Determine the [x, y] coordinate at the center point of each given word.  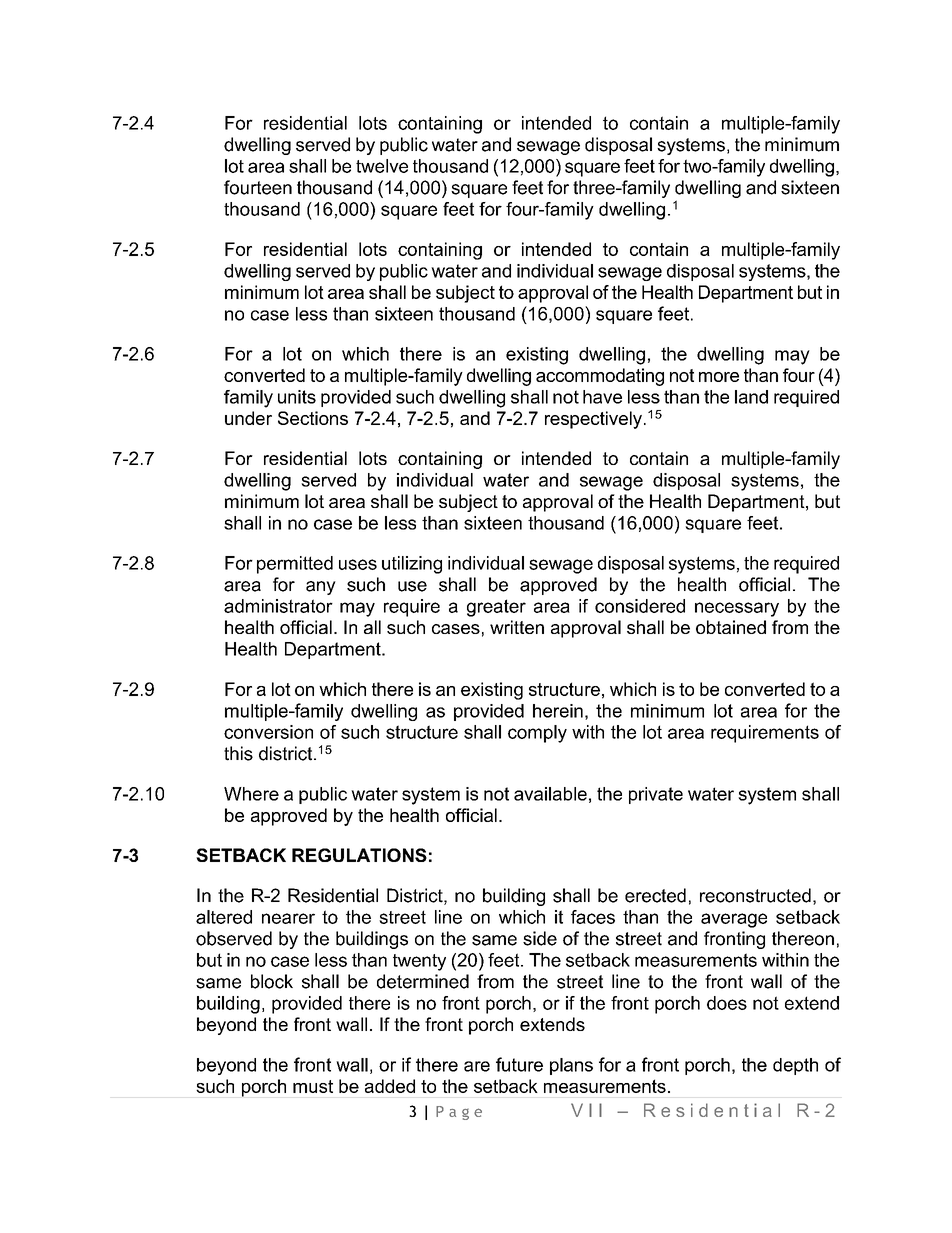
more [719, 377]
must [313, 1086]
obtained [731, 627]
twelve [382, 166]
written [517, 627]
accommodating [600, 377]
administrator [278, 606]
